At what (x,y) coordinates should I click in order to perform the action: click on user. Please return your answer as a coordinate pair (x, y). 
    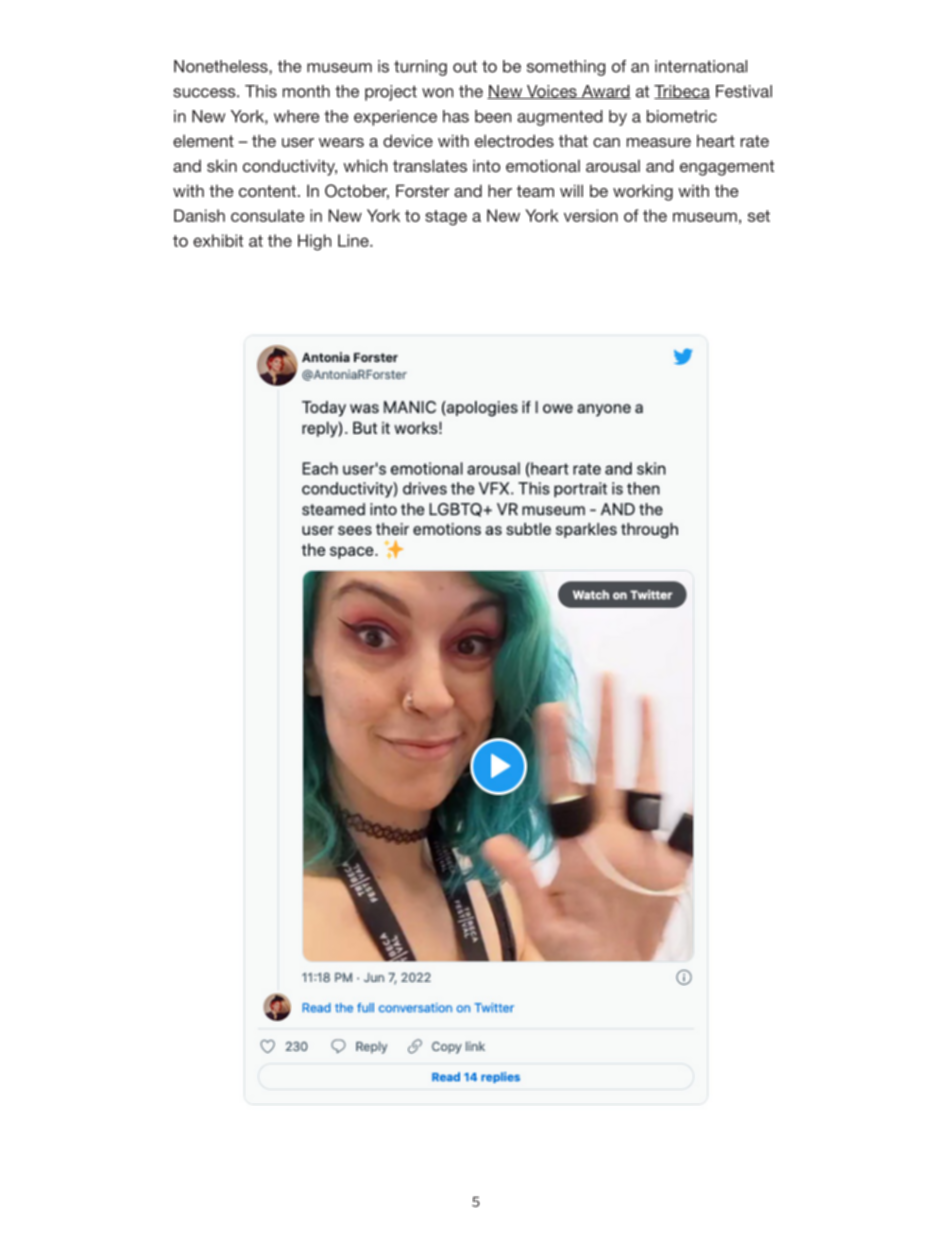
    Looking at the image, I should click on (298, 142).
